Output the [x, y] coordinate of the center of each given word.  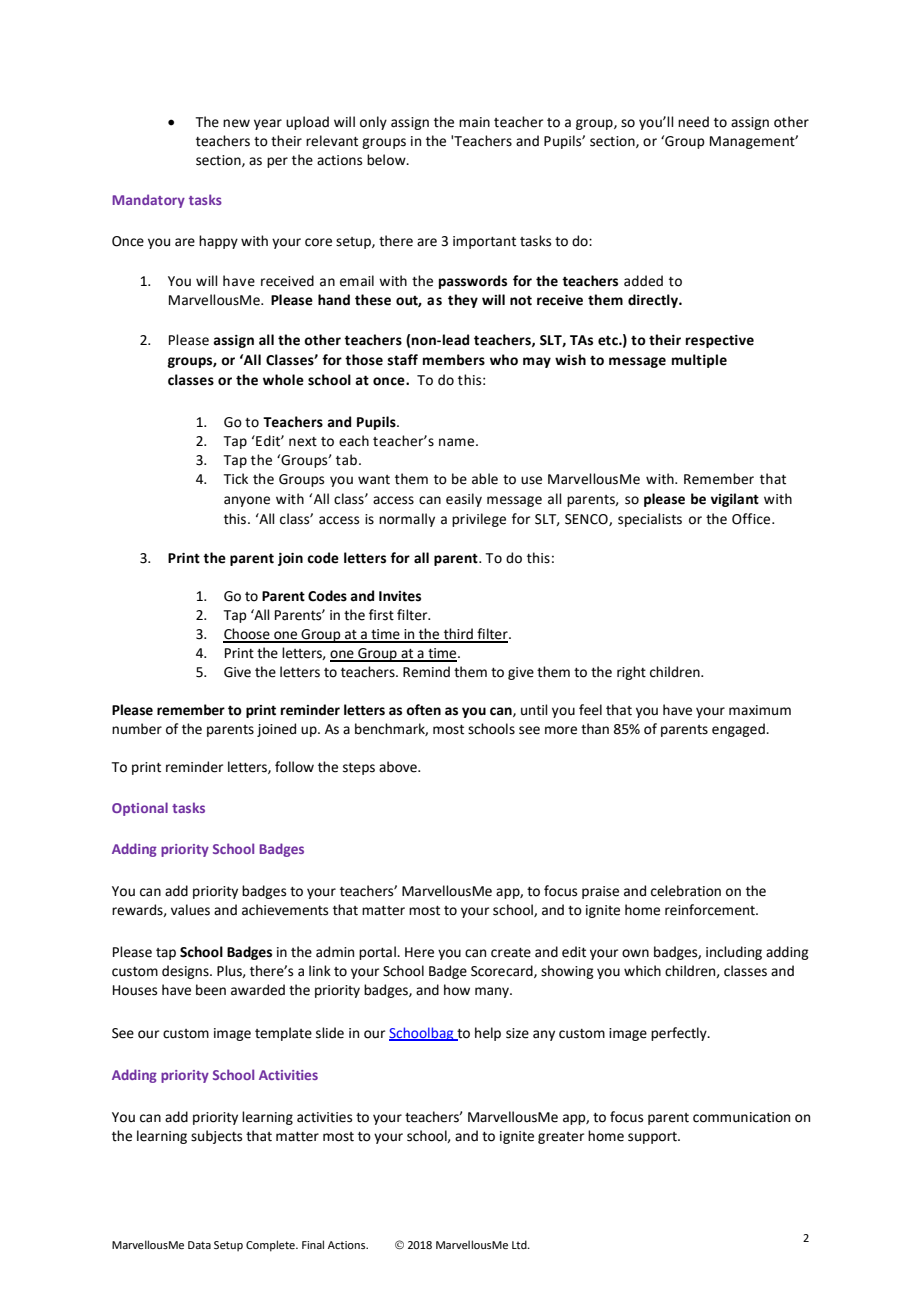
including [734, 953]
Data [199, 1245]
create [511, 953]
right [631, 673]
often [423, 710]
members [454, 360]
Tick [235, 479]
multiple [699, 361]
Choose [247, 635]
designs [186, 972]
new [236, 123]
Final [313, 1244]
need [693, 122]
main [474, 122]
